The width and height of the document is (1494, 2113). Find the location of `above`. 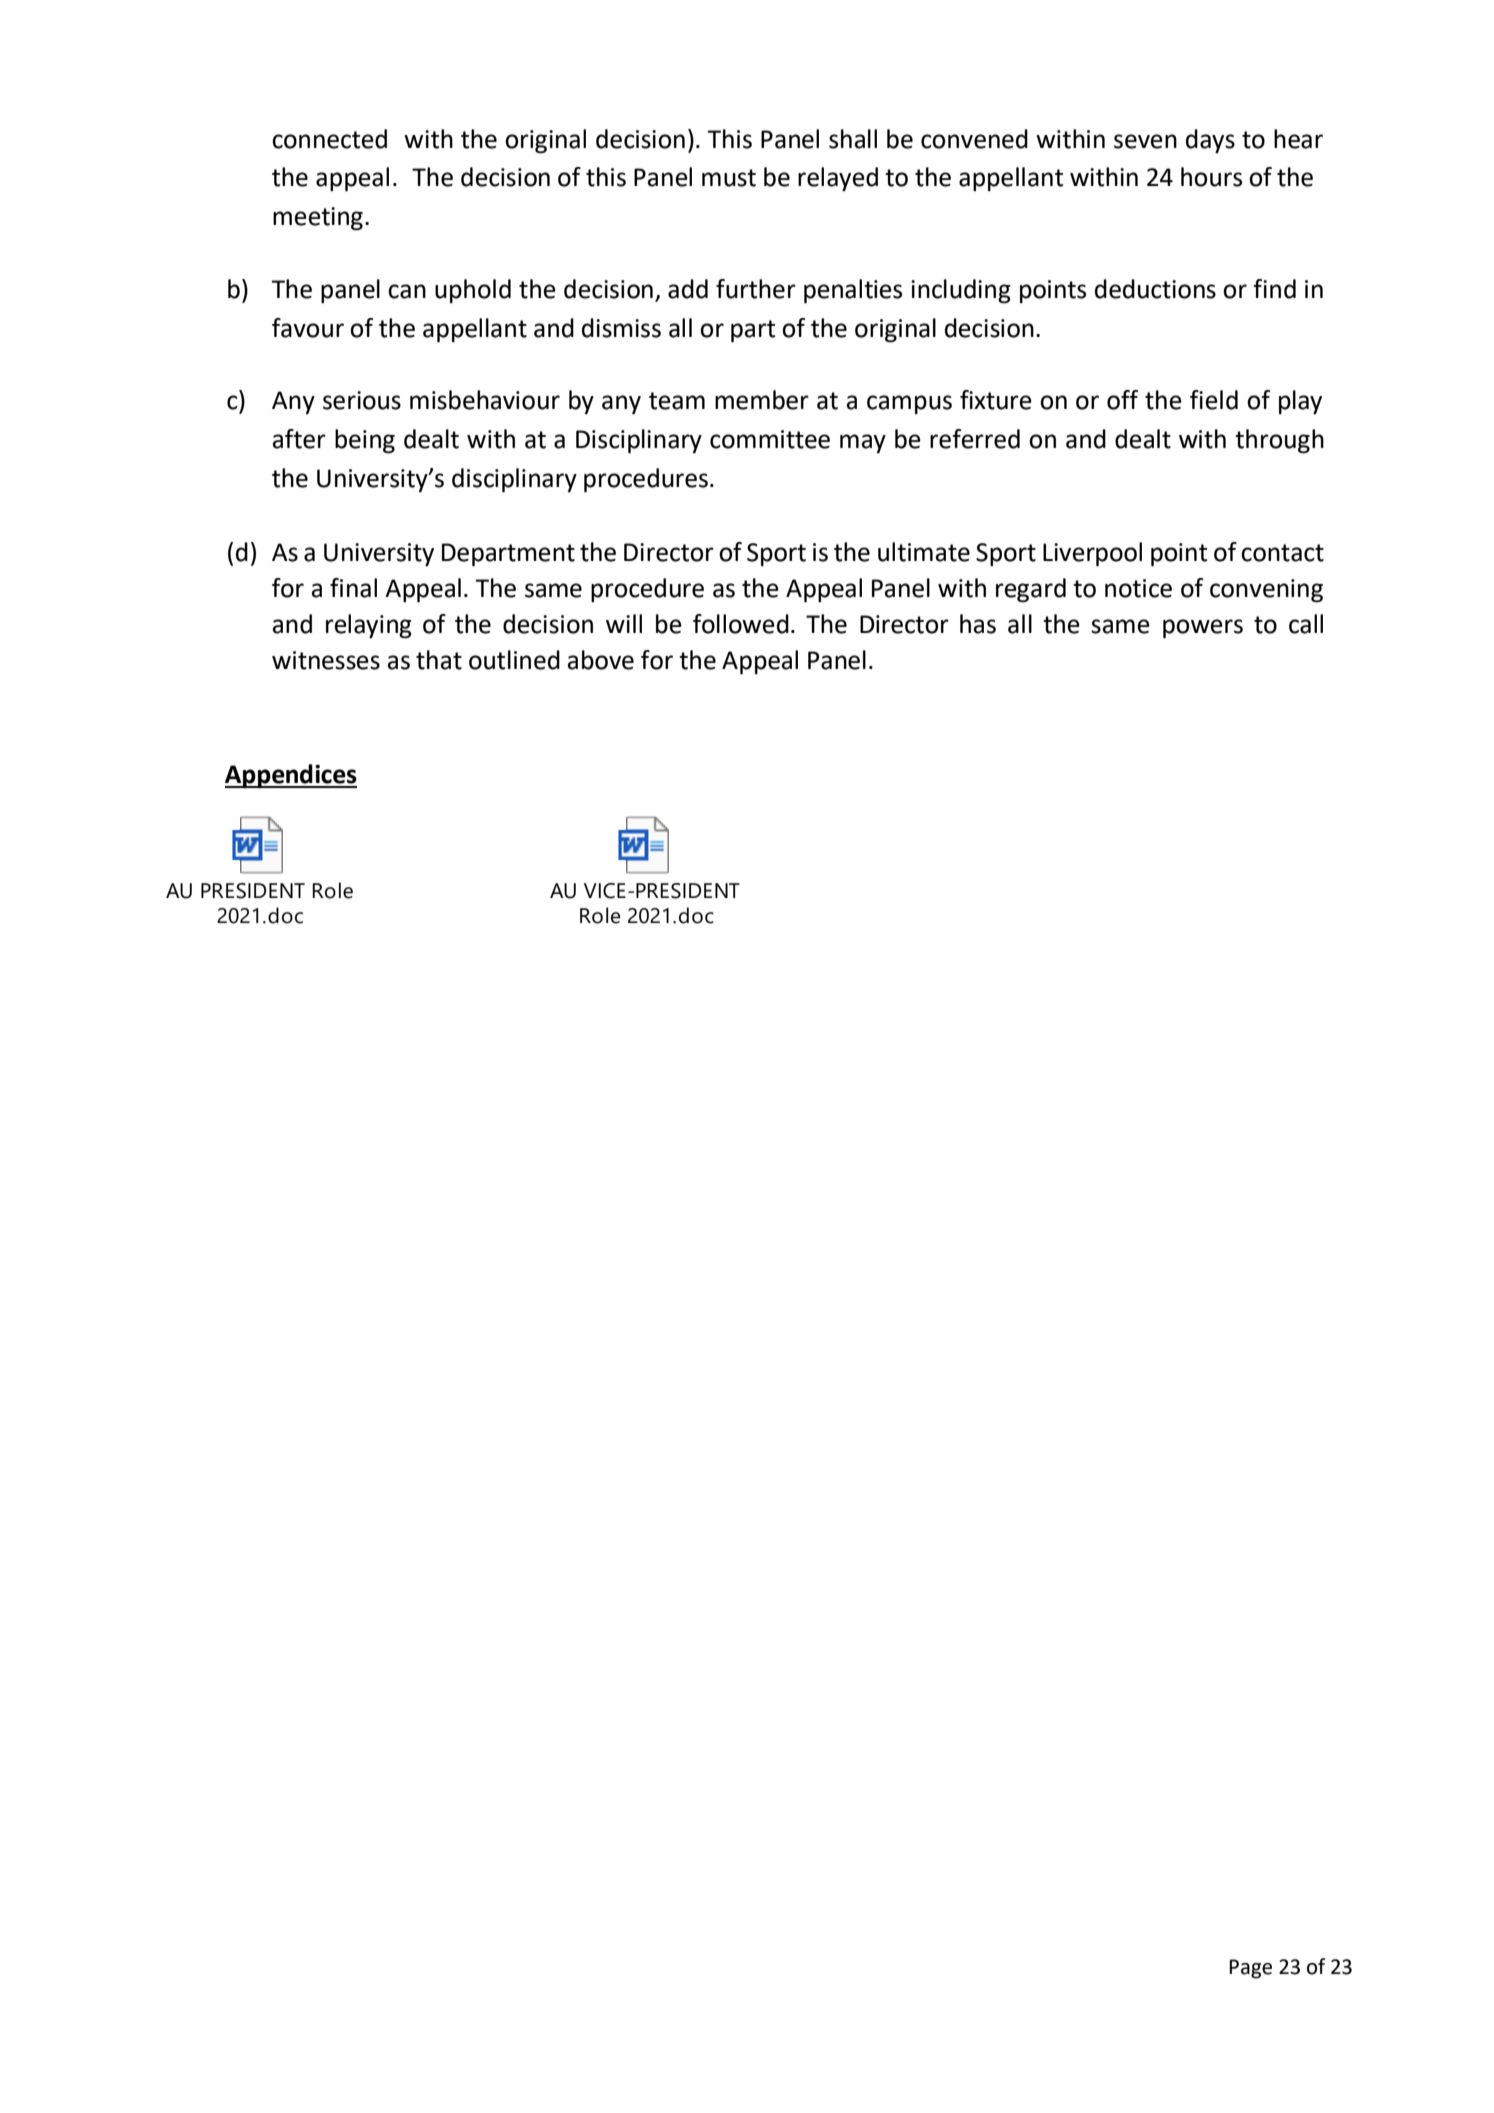

above is located at coordinates (601, 660).
